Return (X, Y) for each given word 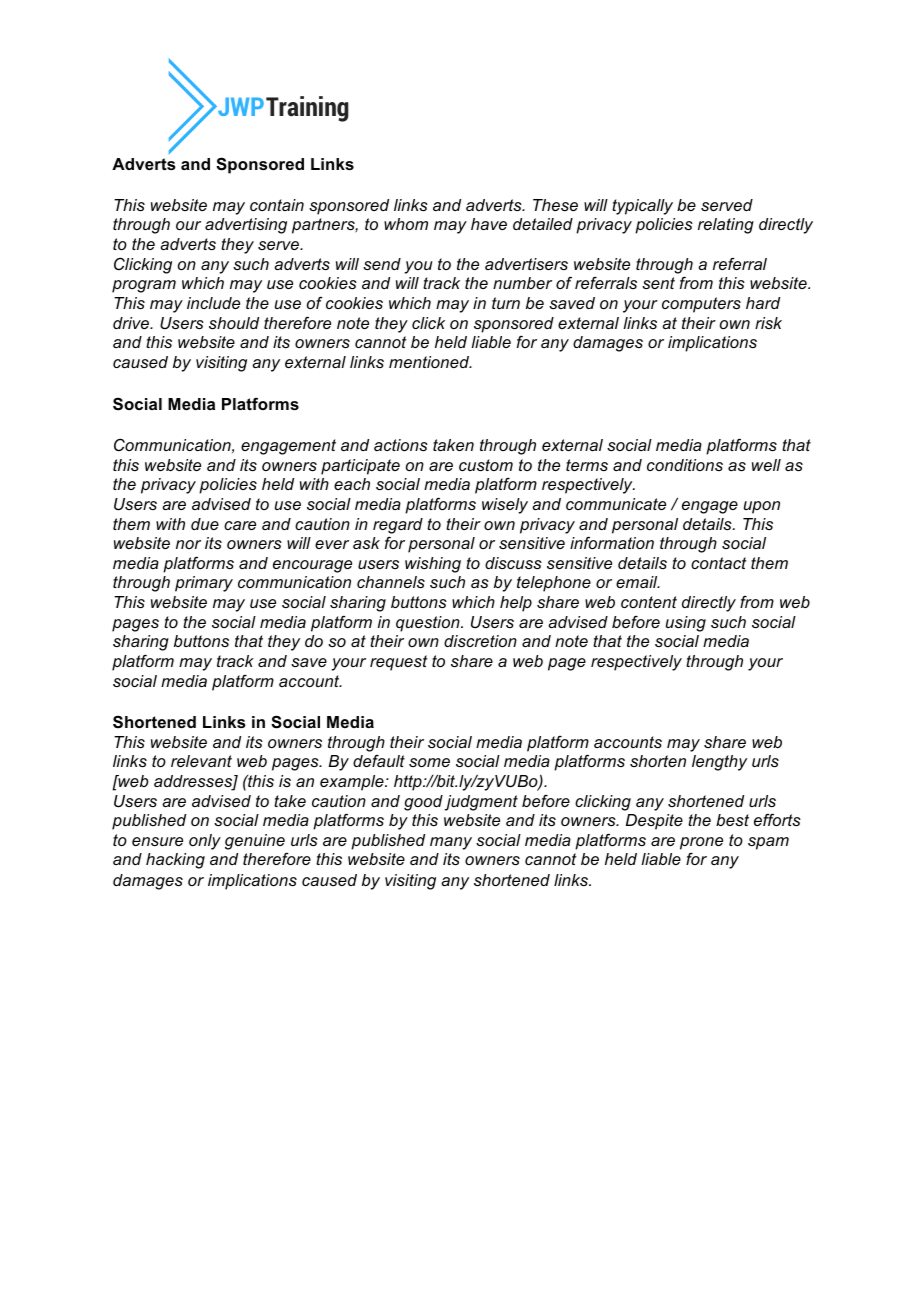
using (686, 624)
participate (360, 467)
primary (204, 584)
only (205, 842)
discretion (480, 641)
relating (726, 226)
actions (401, 445)
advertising (246, 226)
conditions (685, 465)
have (489, 224)
